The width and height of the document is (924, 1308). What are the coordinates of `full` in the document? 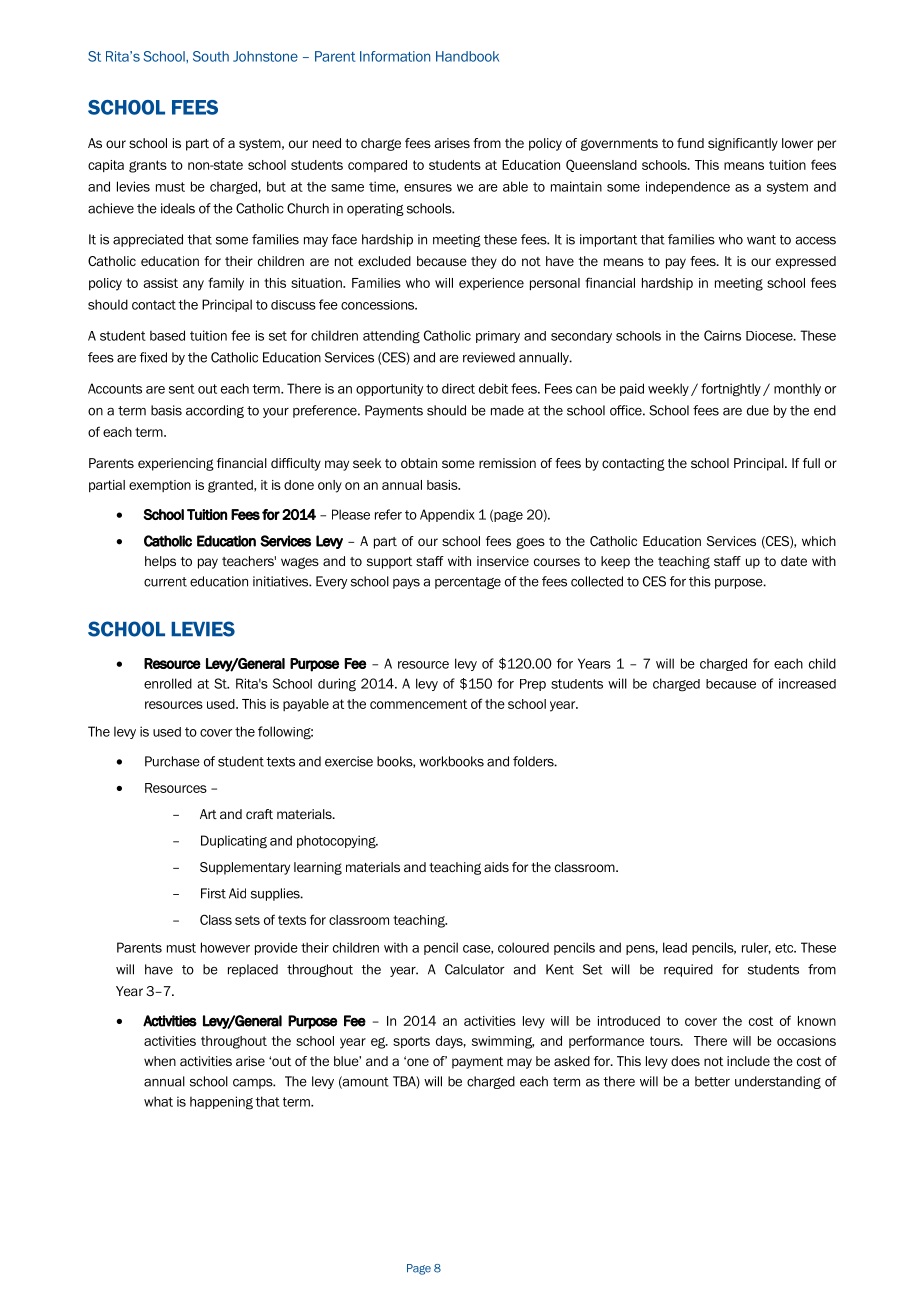 It's located at (811, 463).
